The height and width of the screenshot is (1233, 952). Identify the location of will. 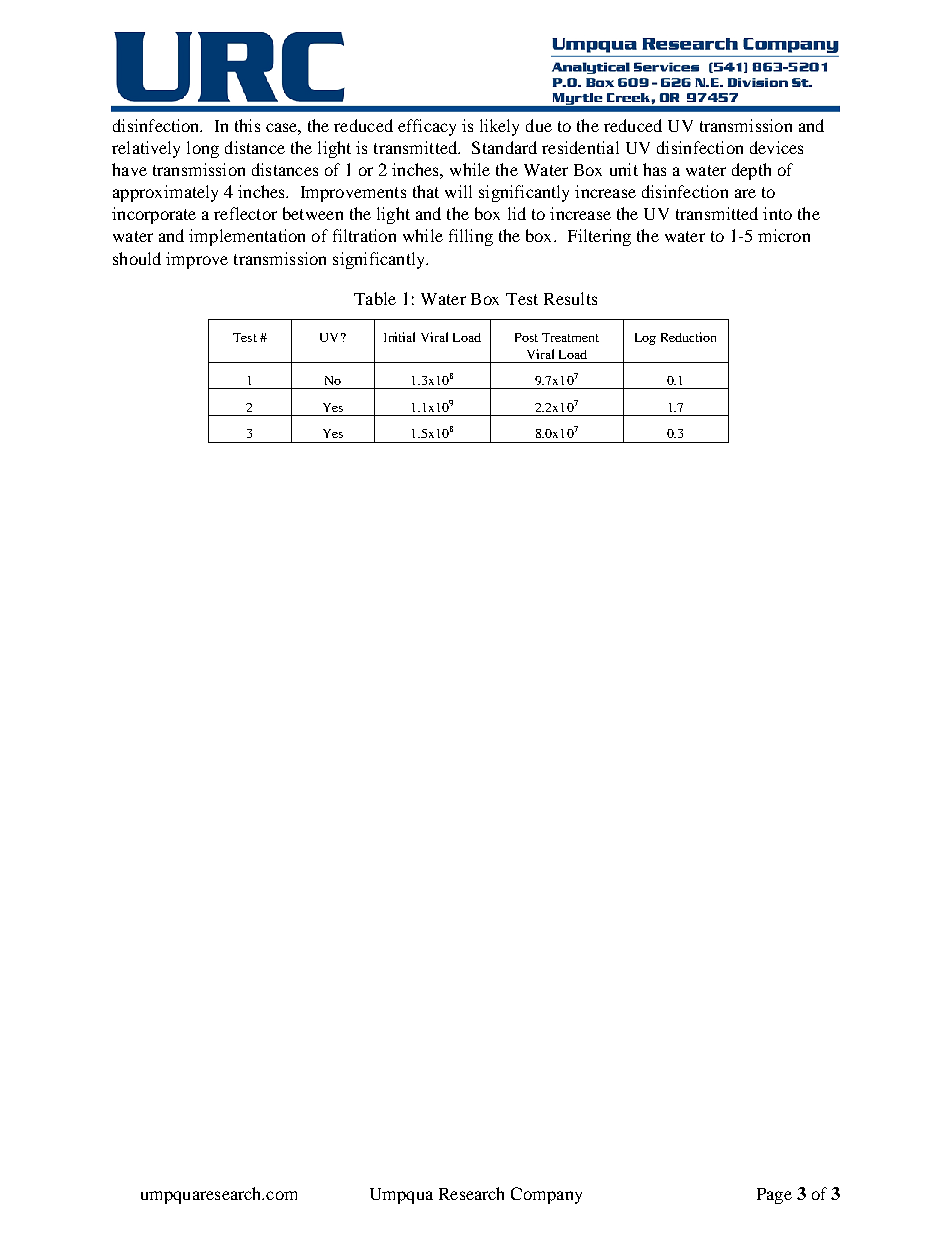
(458, 191).
